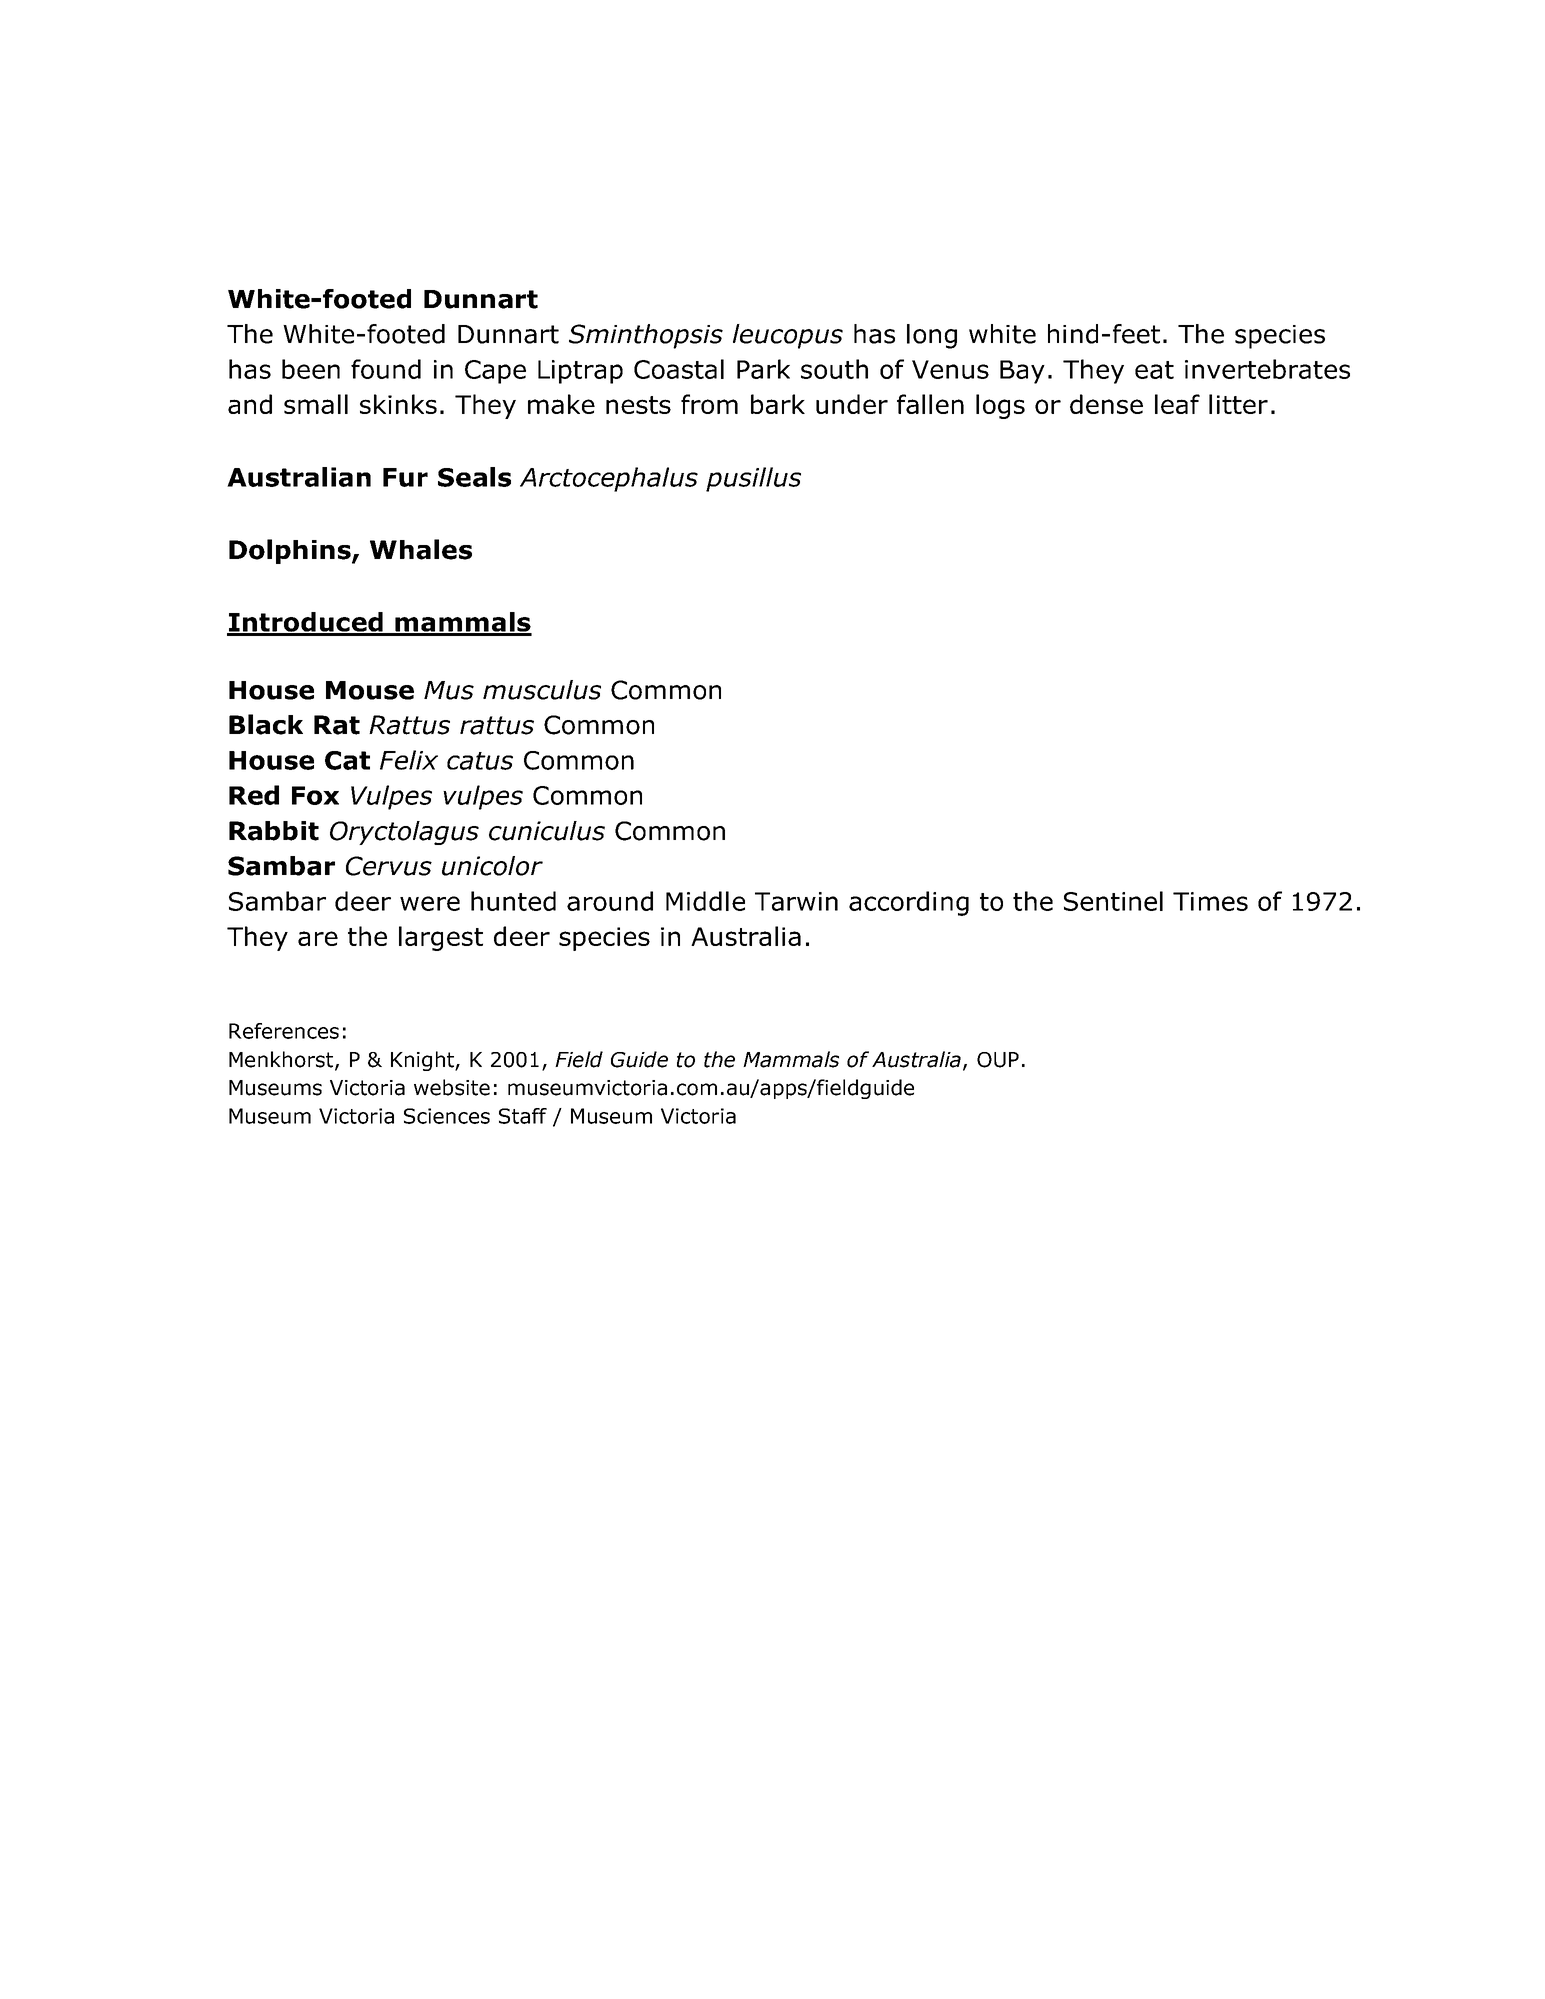 This document has width=1545, height=1999. I want to click on Sentinel, so click(1113, 901).
